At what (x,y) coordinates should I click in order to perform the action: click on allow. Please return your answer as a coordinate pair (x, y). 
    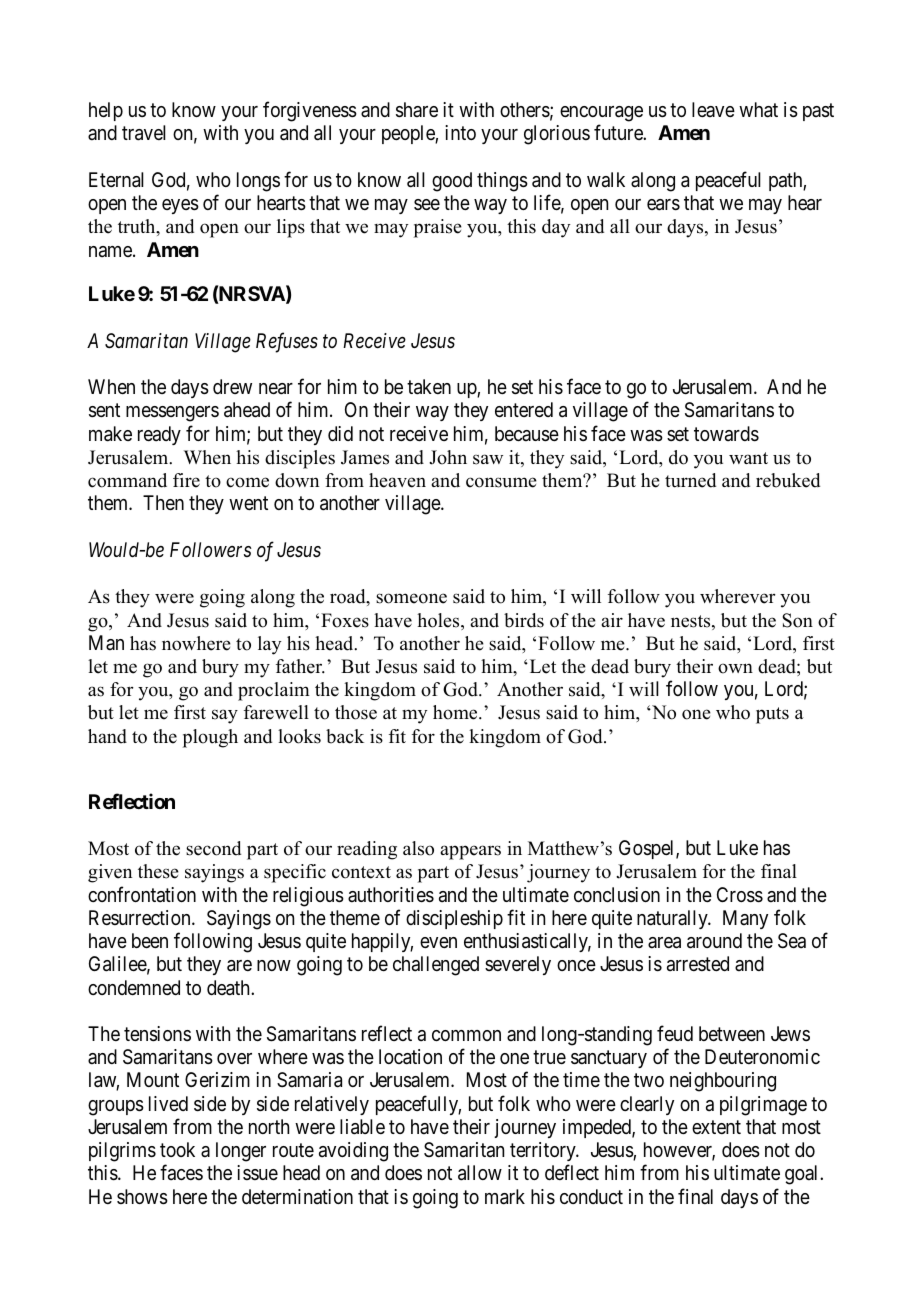
    Looking at the image, I should click on (480, 1173).
